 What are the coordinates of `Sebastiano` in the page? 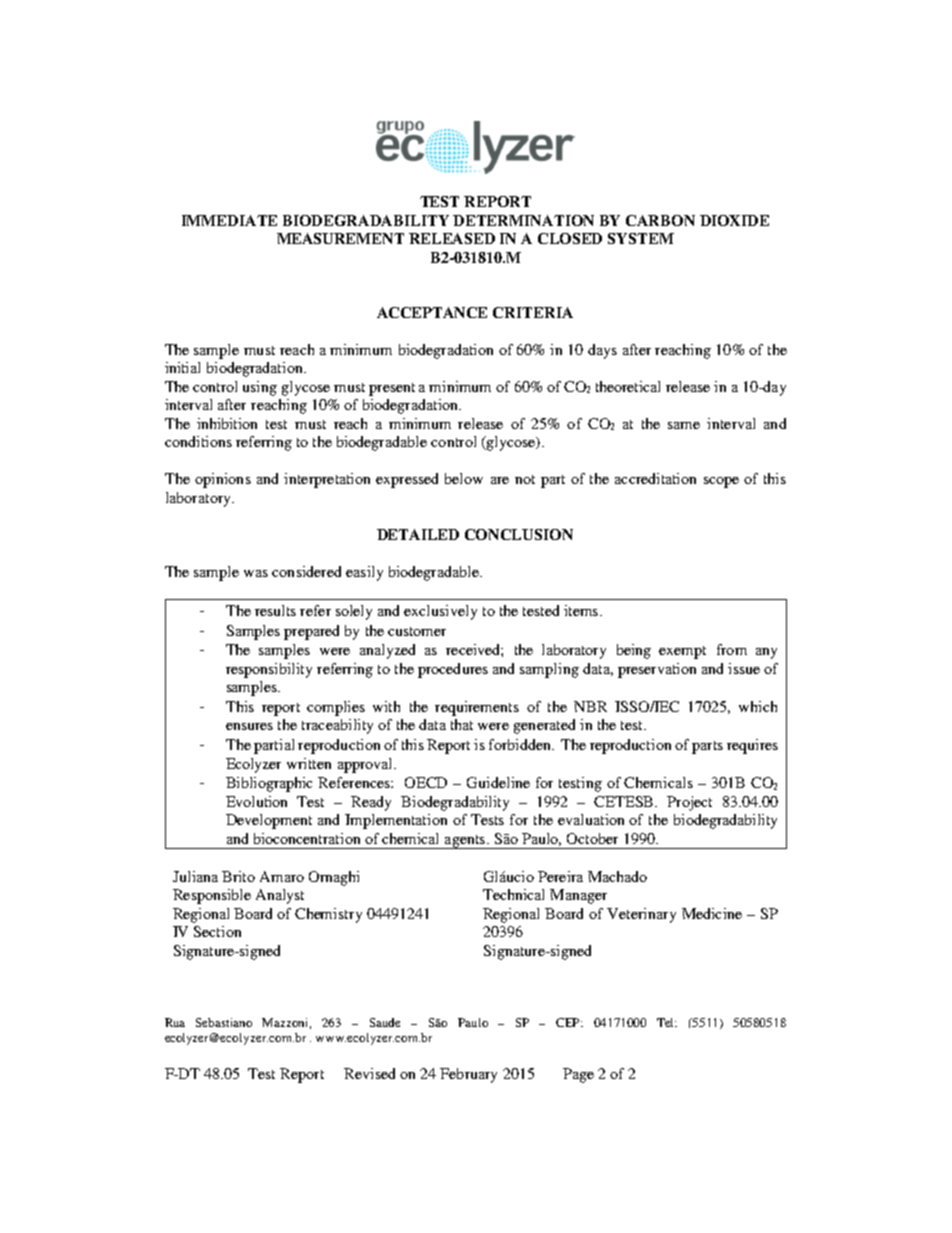 It's located at (224, 1022).
